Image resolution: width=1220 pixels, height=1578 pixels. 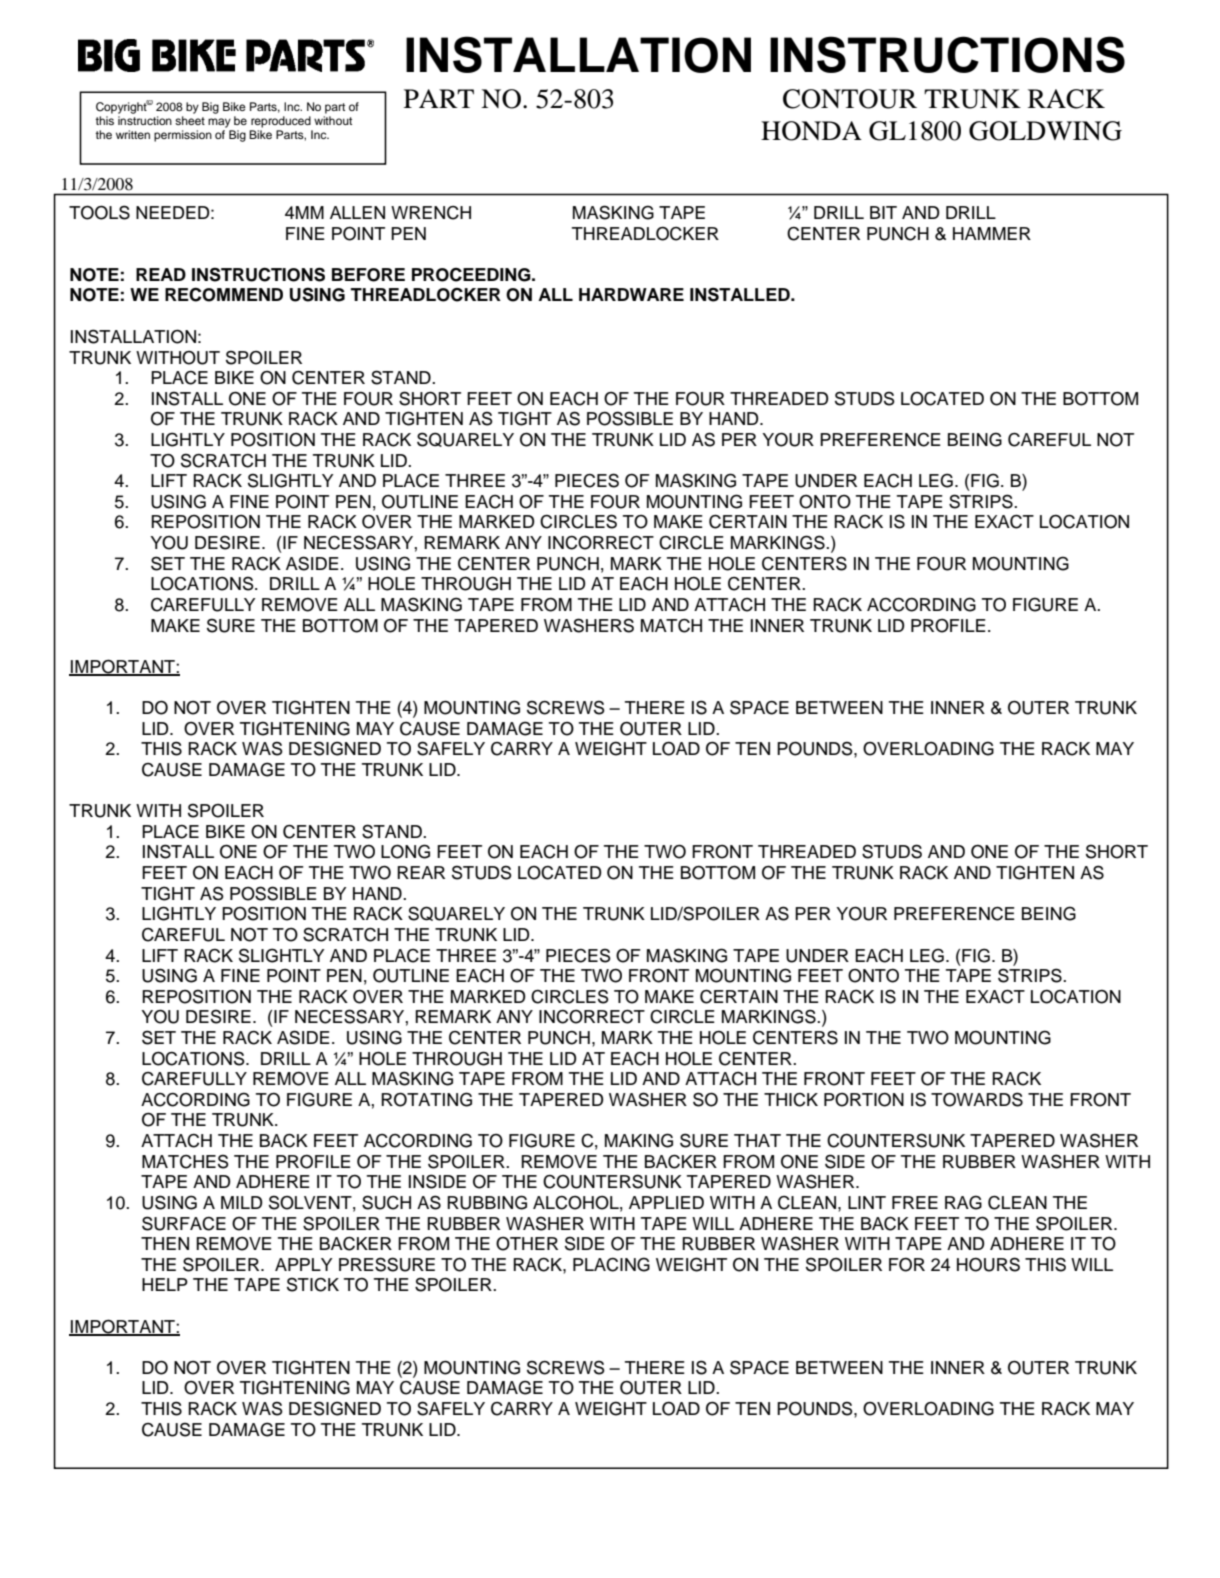 What do you see at coordinates (611, 1264) in the image?
I see `PLACING` at bounding box center [611, 1264].
